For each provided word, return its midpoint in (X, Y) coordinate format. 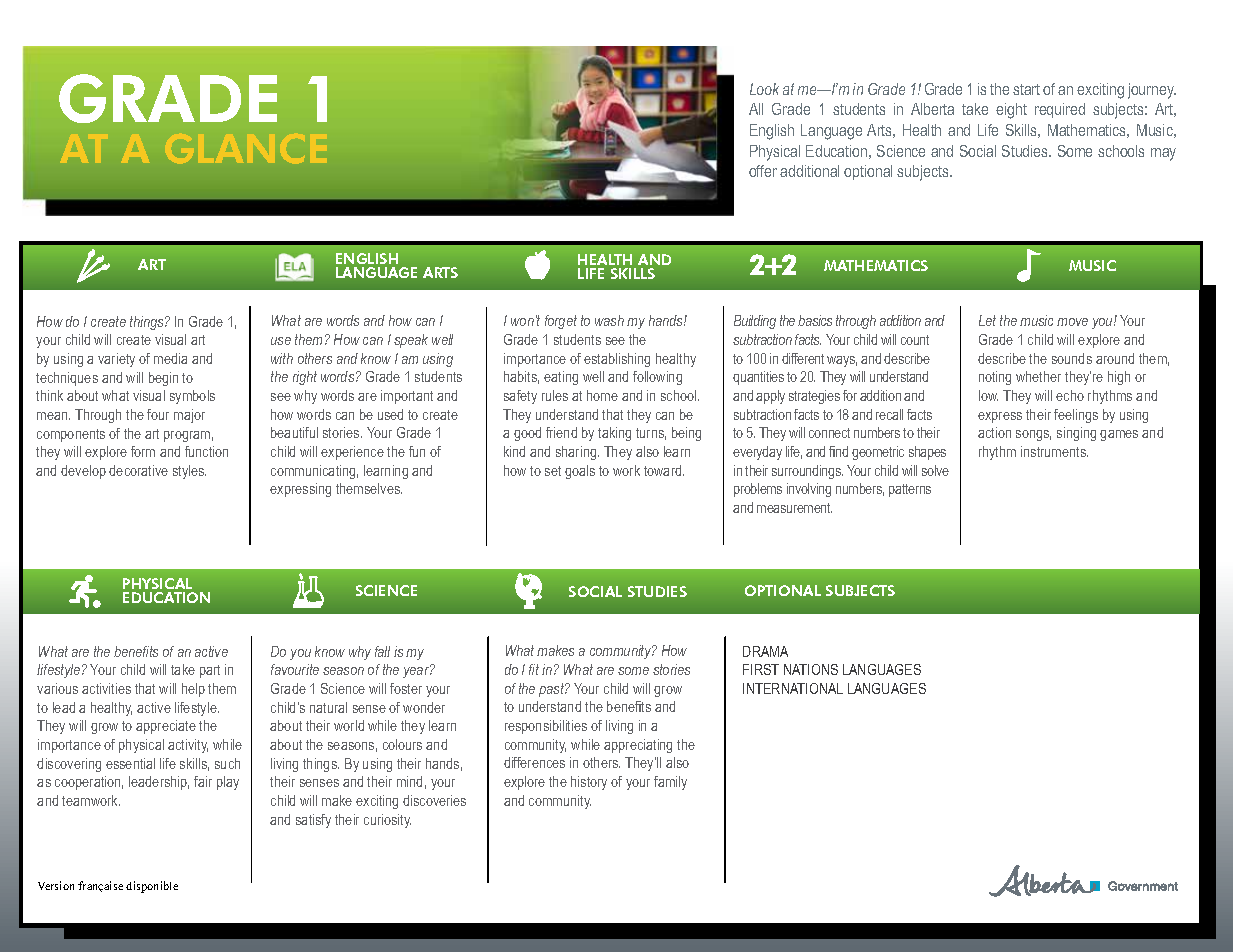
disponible (152, 887)
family (670, 783)
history (589, 783)
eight (1011, 111)
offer (763, 171)
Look (764, 89)
